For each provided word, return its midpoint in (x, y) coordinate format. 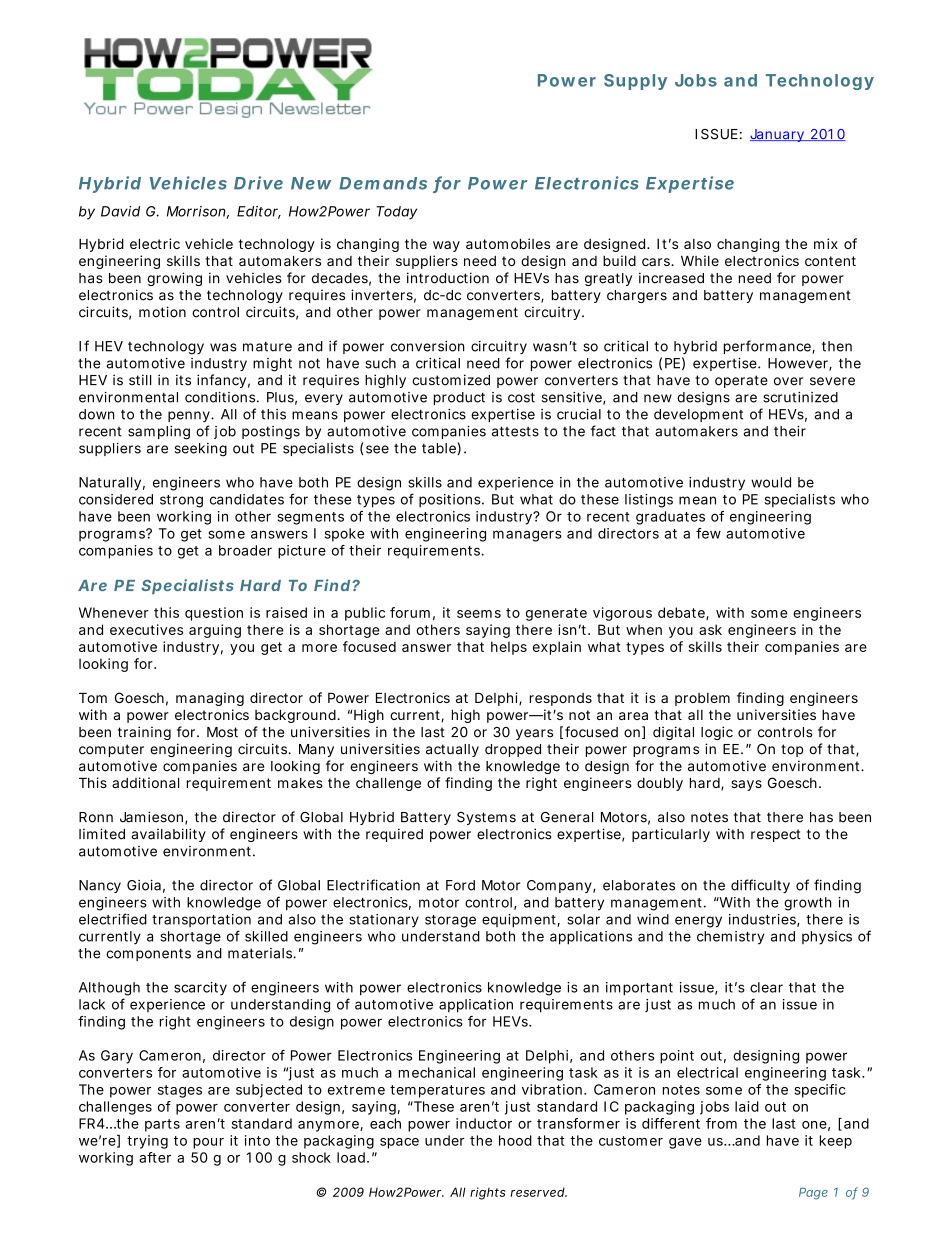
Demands (383, 183)
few (708, 533)
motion (162, 312)
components (148, 954)
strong (181, 501)
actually (452, 750)
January (778, 135)
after (155, 1157)
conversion (428, 346)
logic (717, 733)
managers (527, 536)
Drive (258, 183)
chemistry (731, 938)
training (144, 733)
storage (450, 921)
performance (768, 347)
